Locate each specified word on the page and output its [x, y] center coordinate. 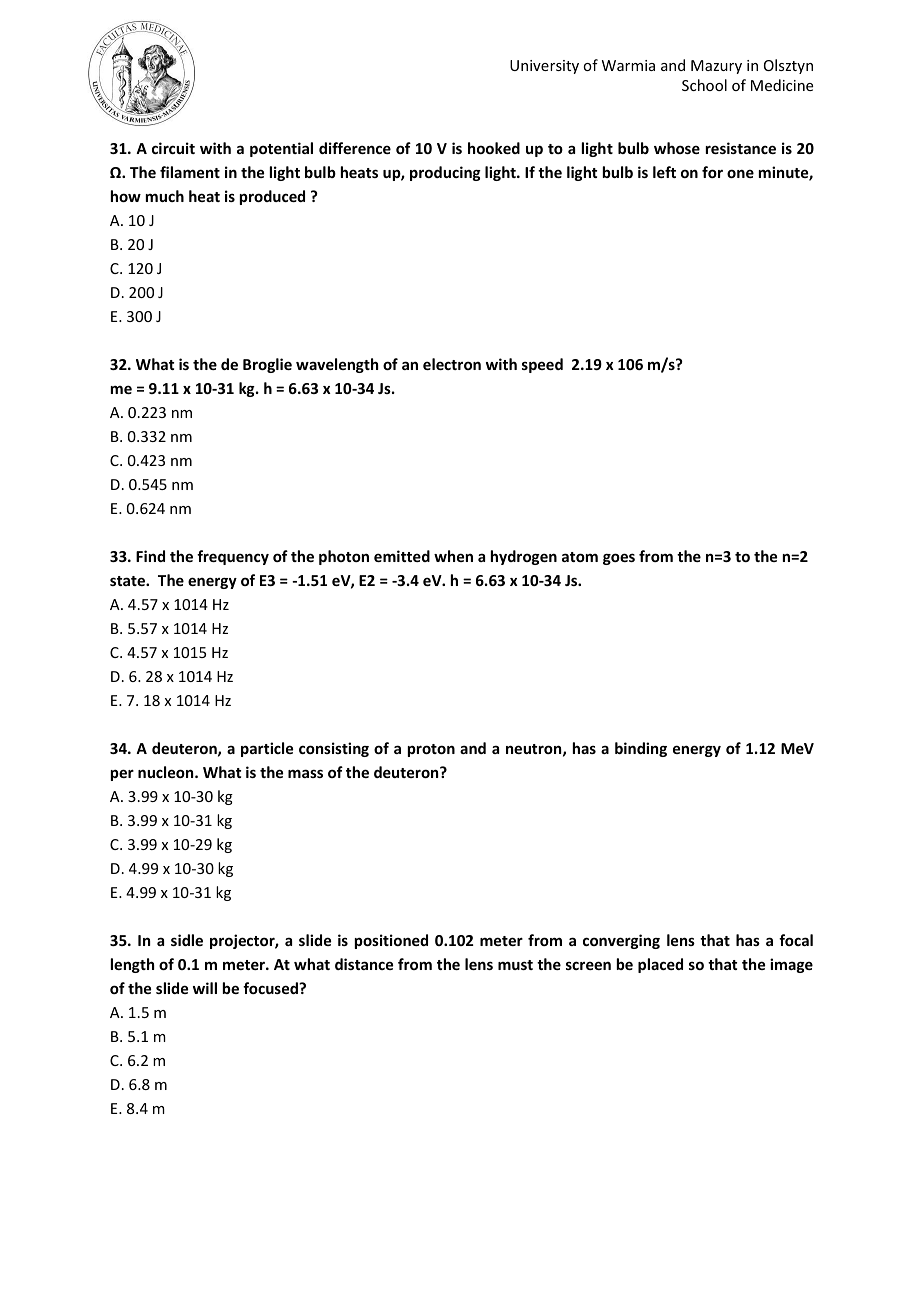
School [704, 85]
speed [542, 365]
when [453, 556]
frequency [233, 557]
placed [660, 965]
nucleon [167, 772]
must [515, 965]
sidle [187, 940]
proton [431, 750]
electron [452, 364]
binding [641, 749]
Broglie [267, 365]
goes [619, 559]
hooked [494, 148]
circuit [173, 148]
